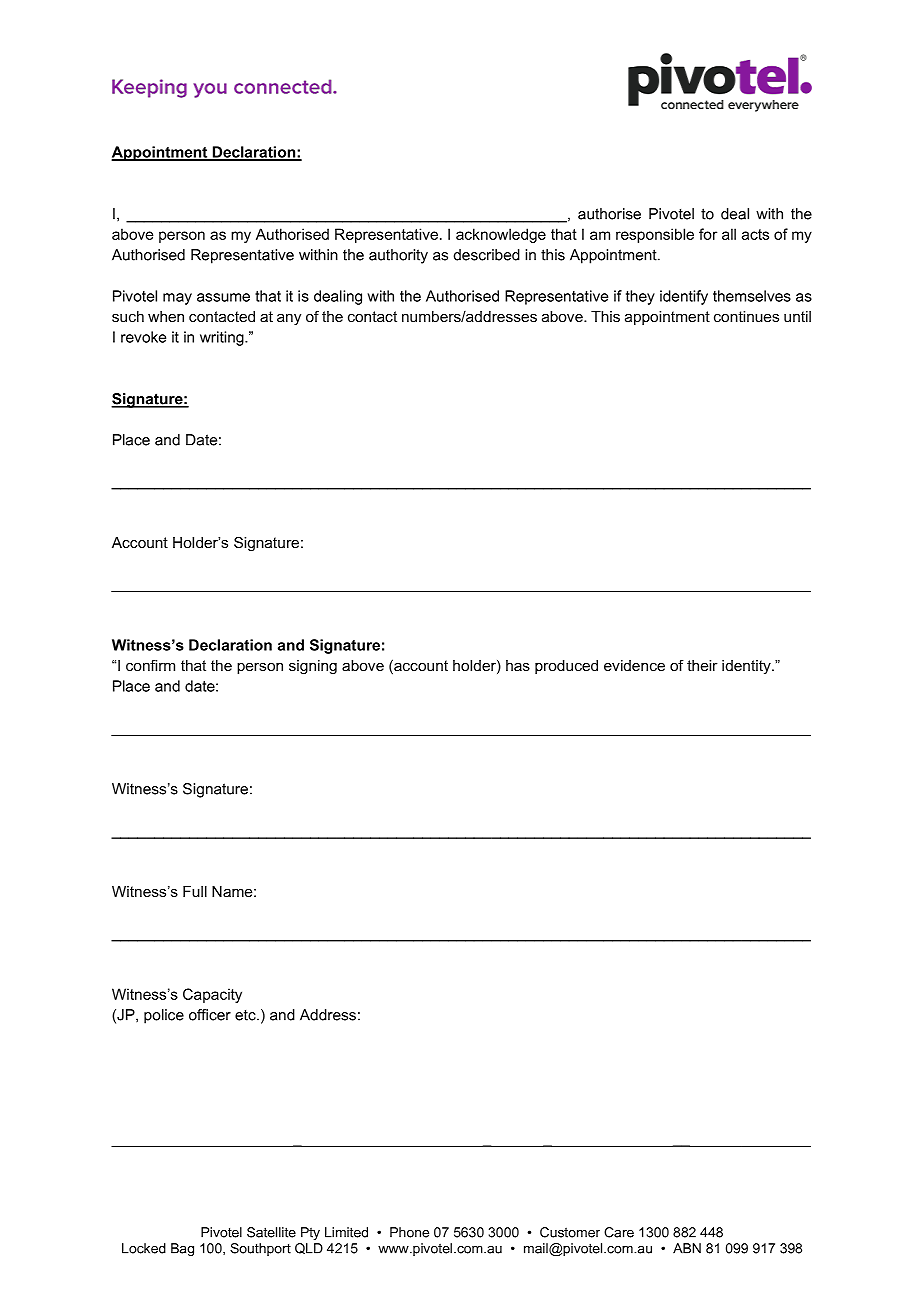 The height and width of the image is (1308, 924). What do you see at coordinates (702, 665) in the image?
I see `their` at bounding box center [702, 665].
